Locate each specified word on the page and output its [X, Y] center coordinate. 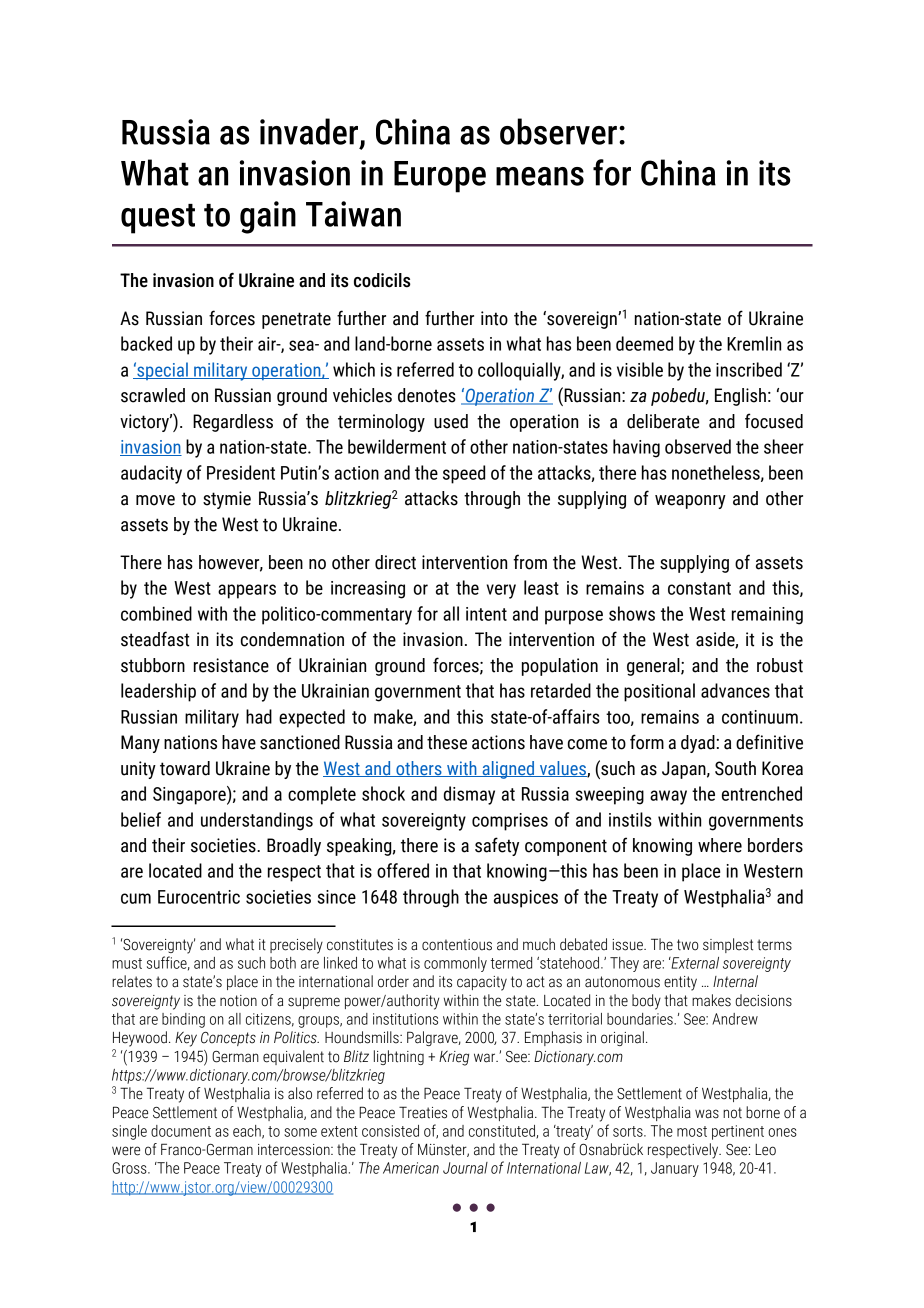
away [668, 797]
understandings [257, 821]
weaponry [690, 502]
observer [558, 131]
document [181, 1131]
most [692, 1131]
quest [158, 219]
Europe [440, 177]
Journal [465, 1168]
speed [464, 474]
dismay [469, 795]
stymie [227, 500]
